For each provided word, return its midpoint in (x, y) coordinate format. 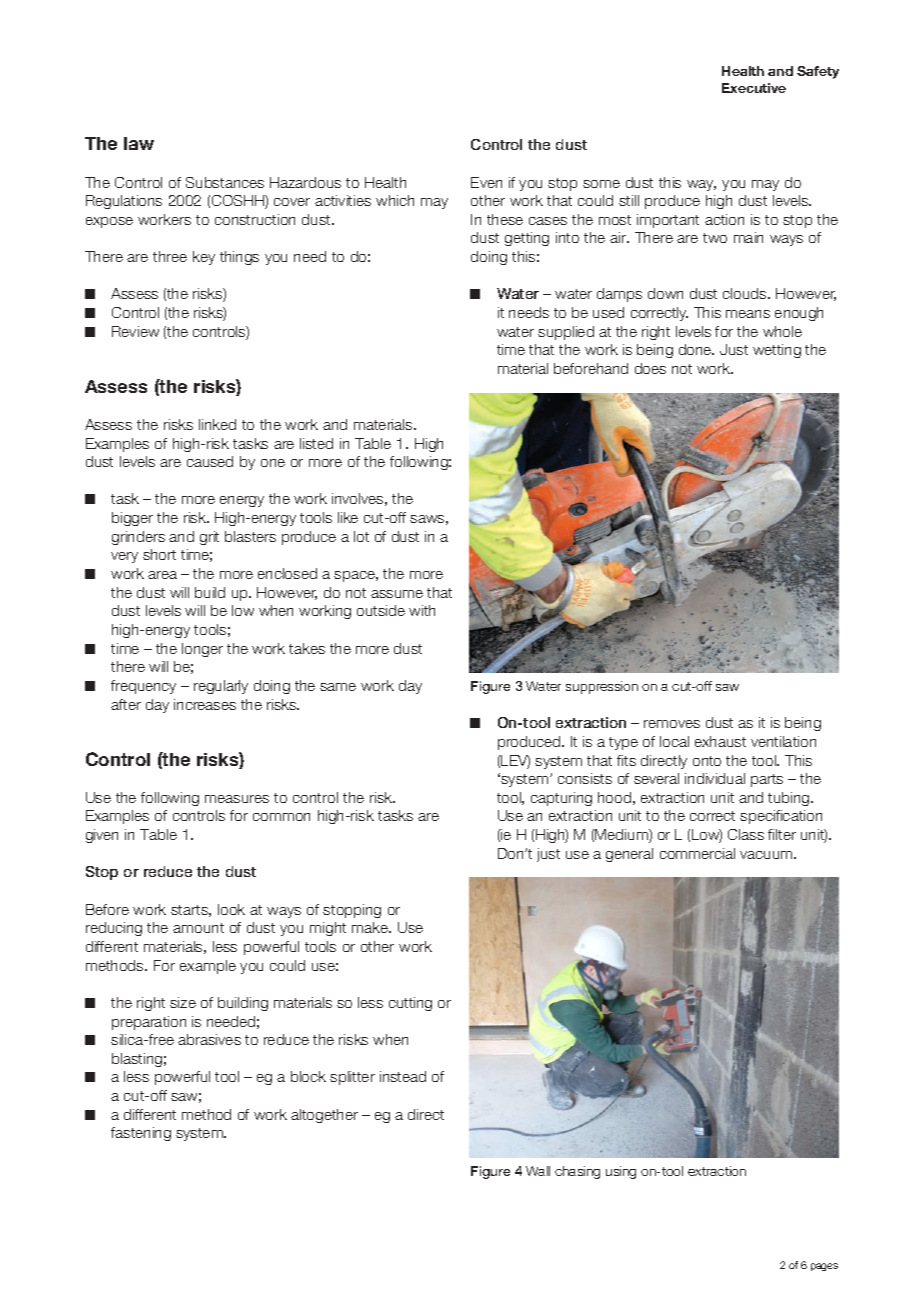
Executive (754, 88)
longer (202, 650)
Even (486, 182)
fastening (141, 1134)
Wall (538, 1171)
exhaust (720, 741)
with (422, 610)
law (139, 143)
